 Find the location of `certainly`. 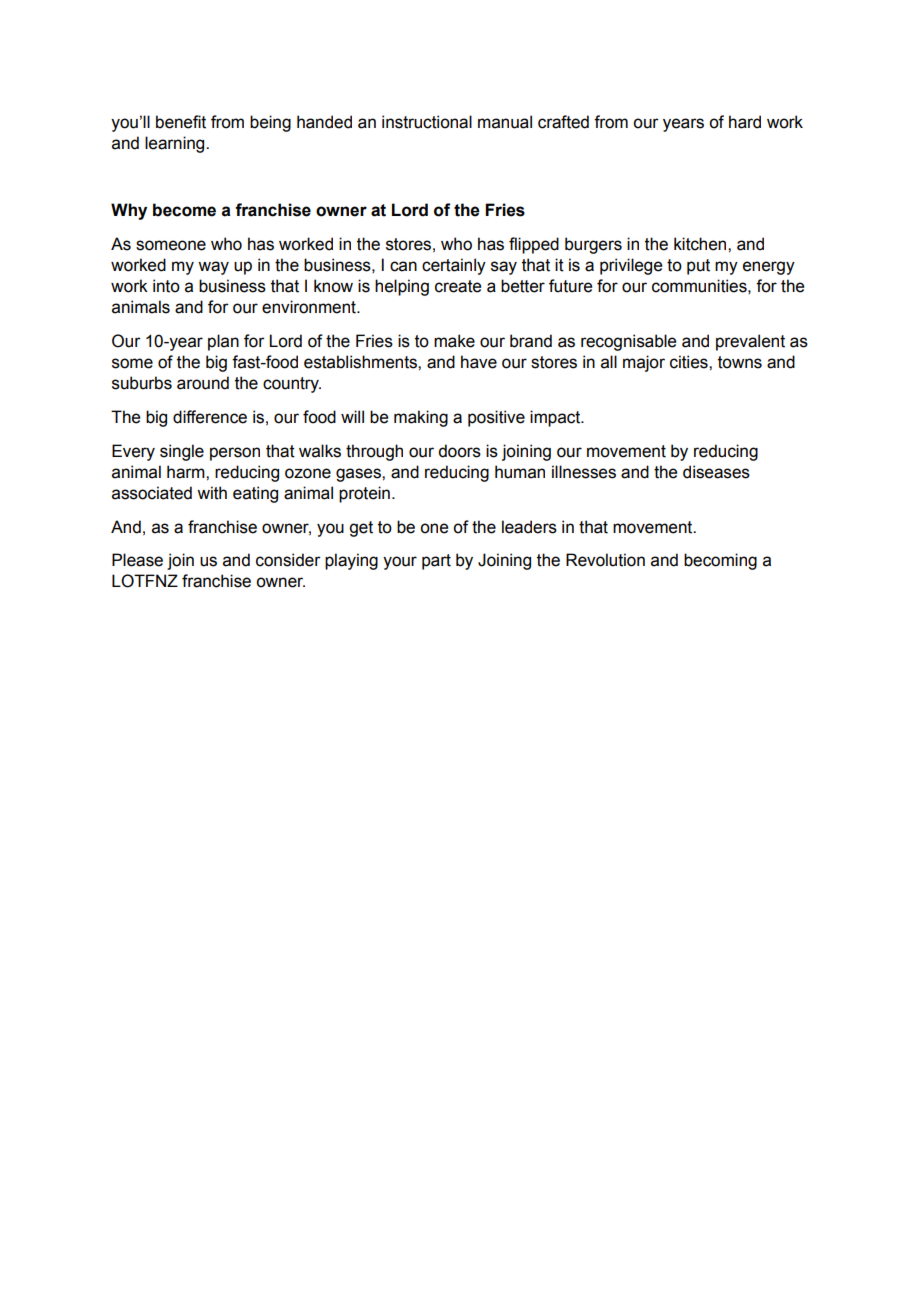

certainly is located at coordinates (454, 266).
